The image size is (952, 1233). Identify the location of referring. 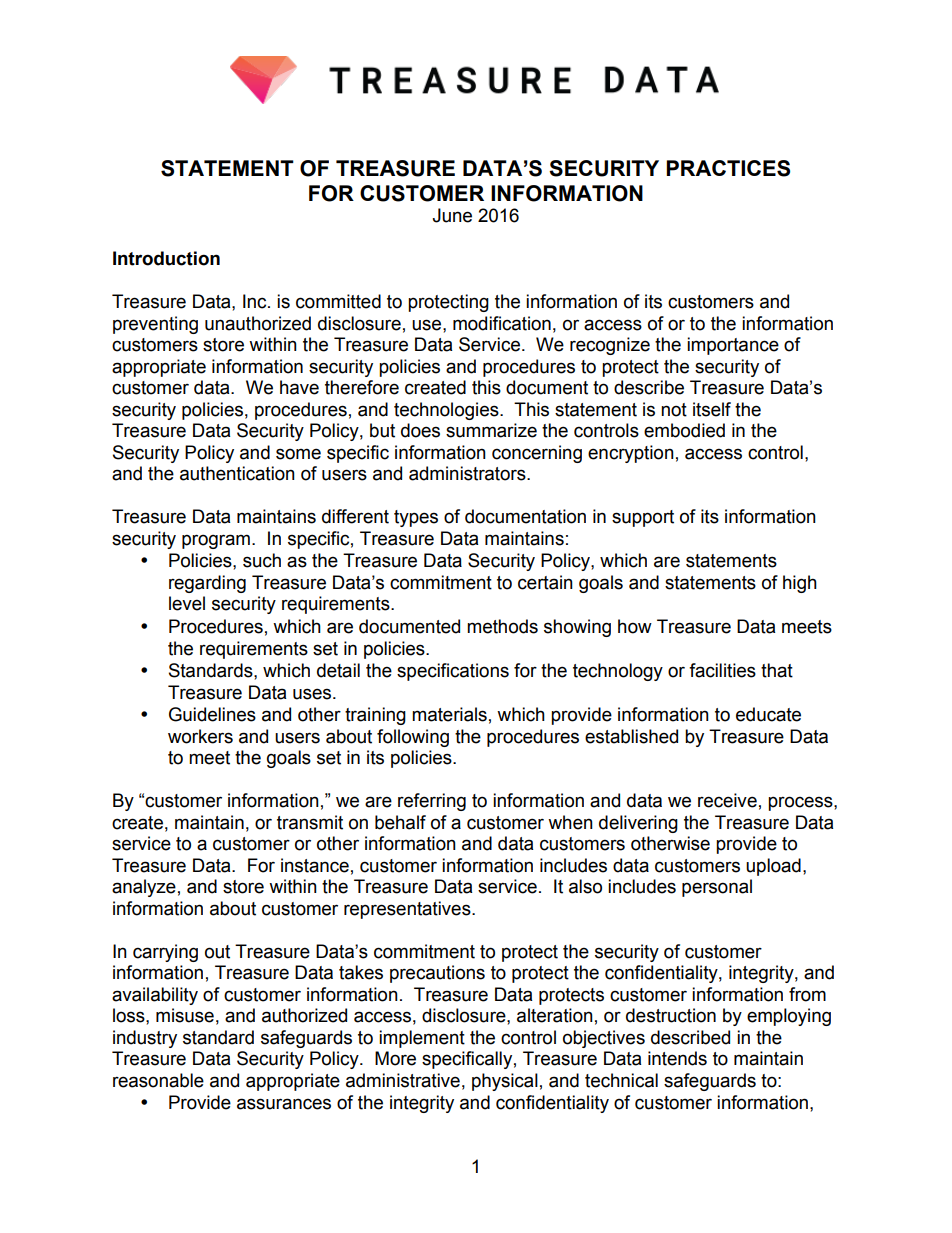
(432, 802).
